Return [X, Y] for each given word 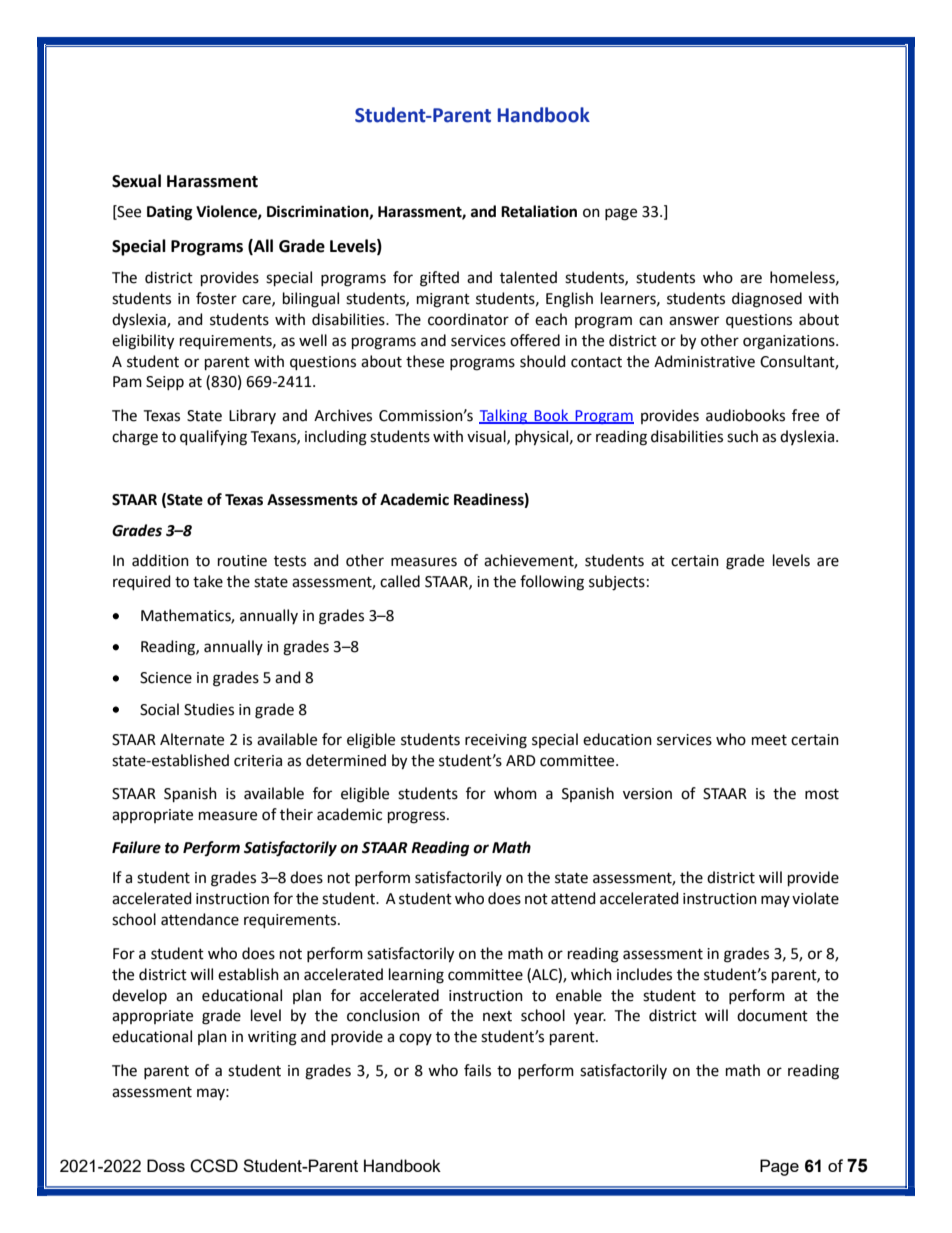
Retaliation [539, 211]
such [742, 436]
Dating [170, 213]
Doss [166, 1165]
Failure [136, 847]
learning [416, 976]
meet [769, 740]
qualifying [213, 438]
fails [477, 1070]
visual [487, 437]
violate [815, 898]
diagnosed [767, 300]
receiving [496, 741]
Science [166, 678]
